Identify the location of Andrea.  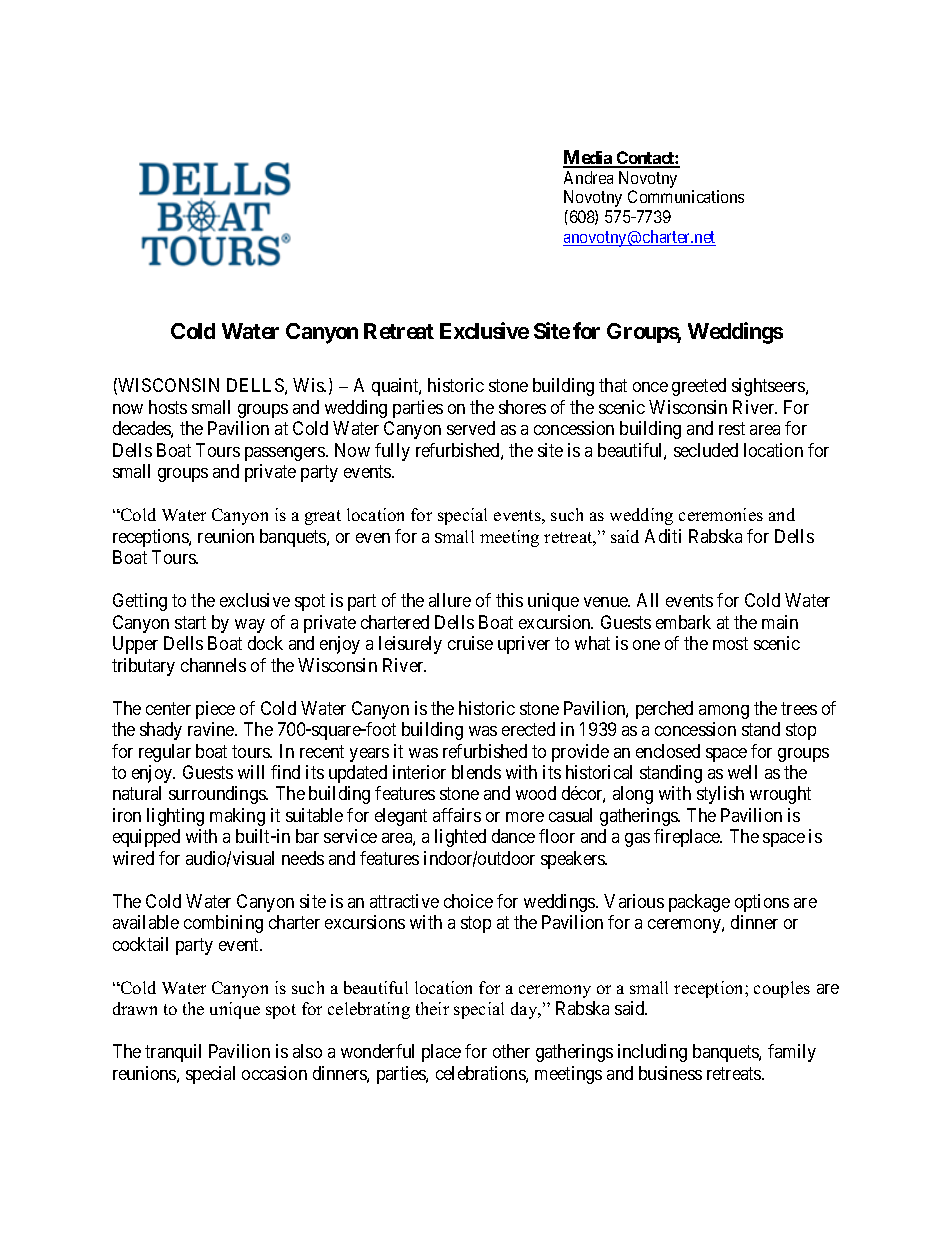
(588, 177).
